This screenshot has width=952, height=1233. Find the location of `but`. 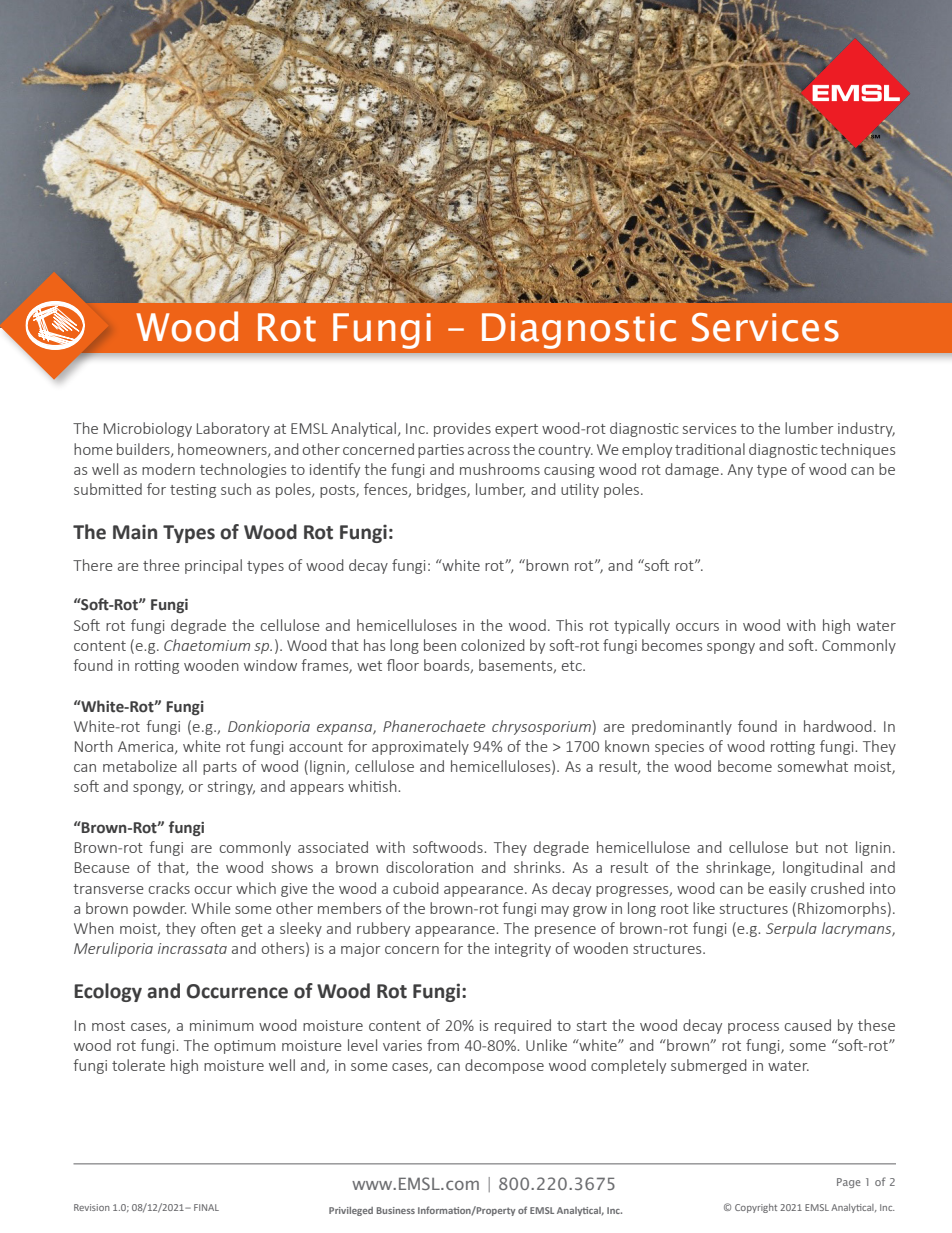

but is located at coordinates (807, 847).
